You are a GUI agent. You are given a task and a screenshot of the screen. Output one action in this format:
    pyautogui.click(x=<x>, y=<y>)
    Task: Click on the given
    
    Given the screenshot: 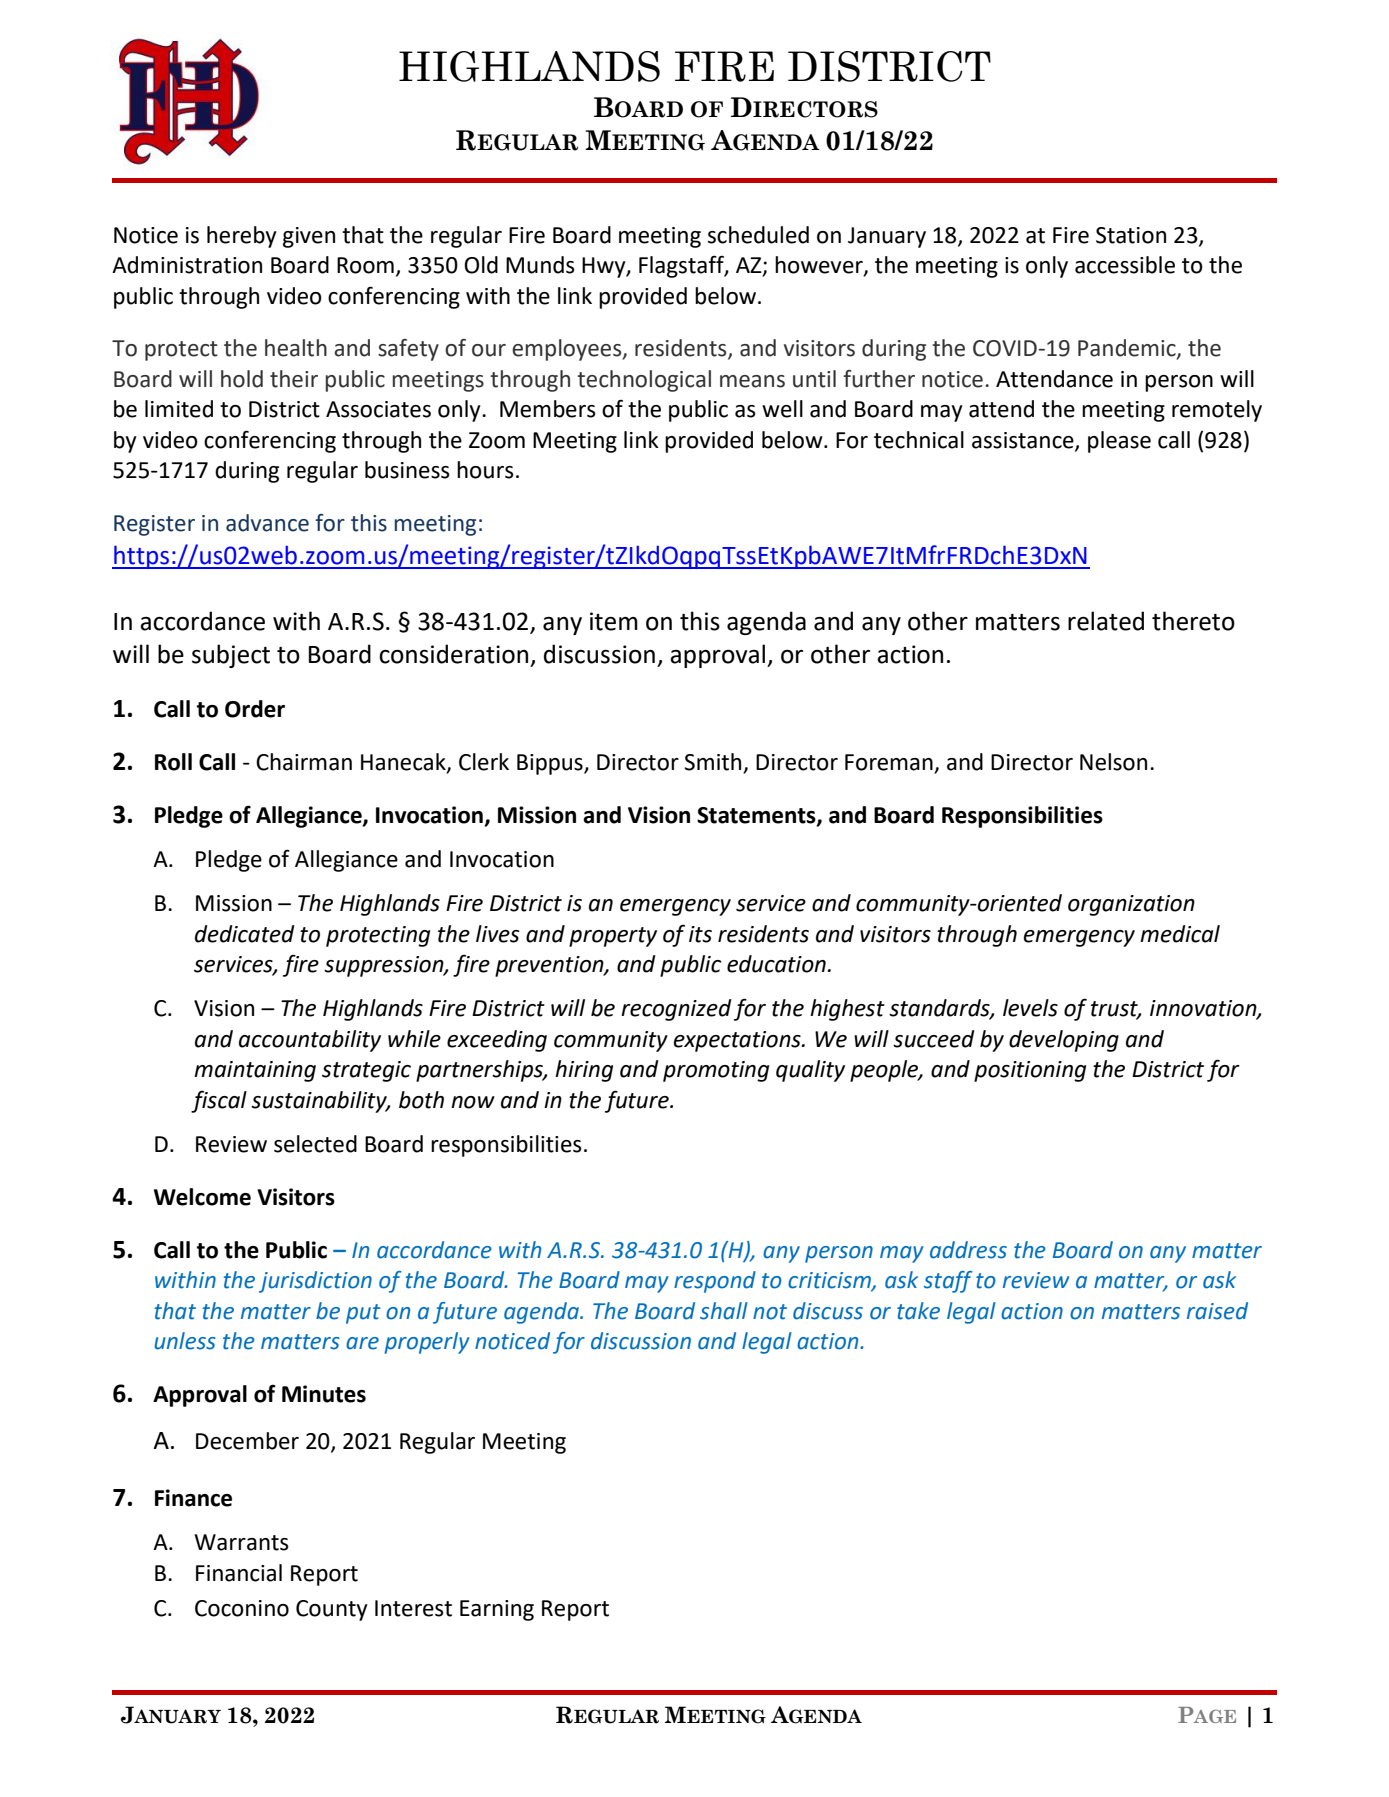 What is the action you would take?
    pyautogui.click(x=309, y=237)
